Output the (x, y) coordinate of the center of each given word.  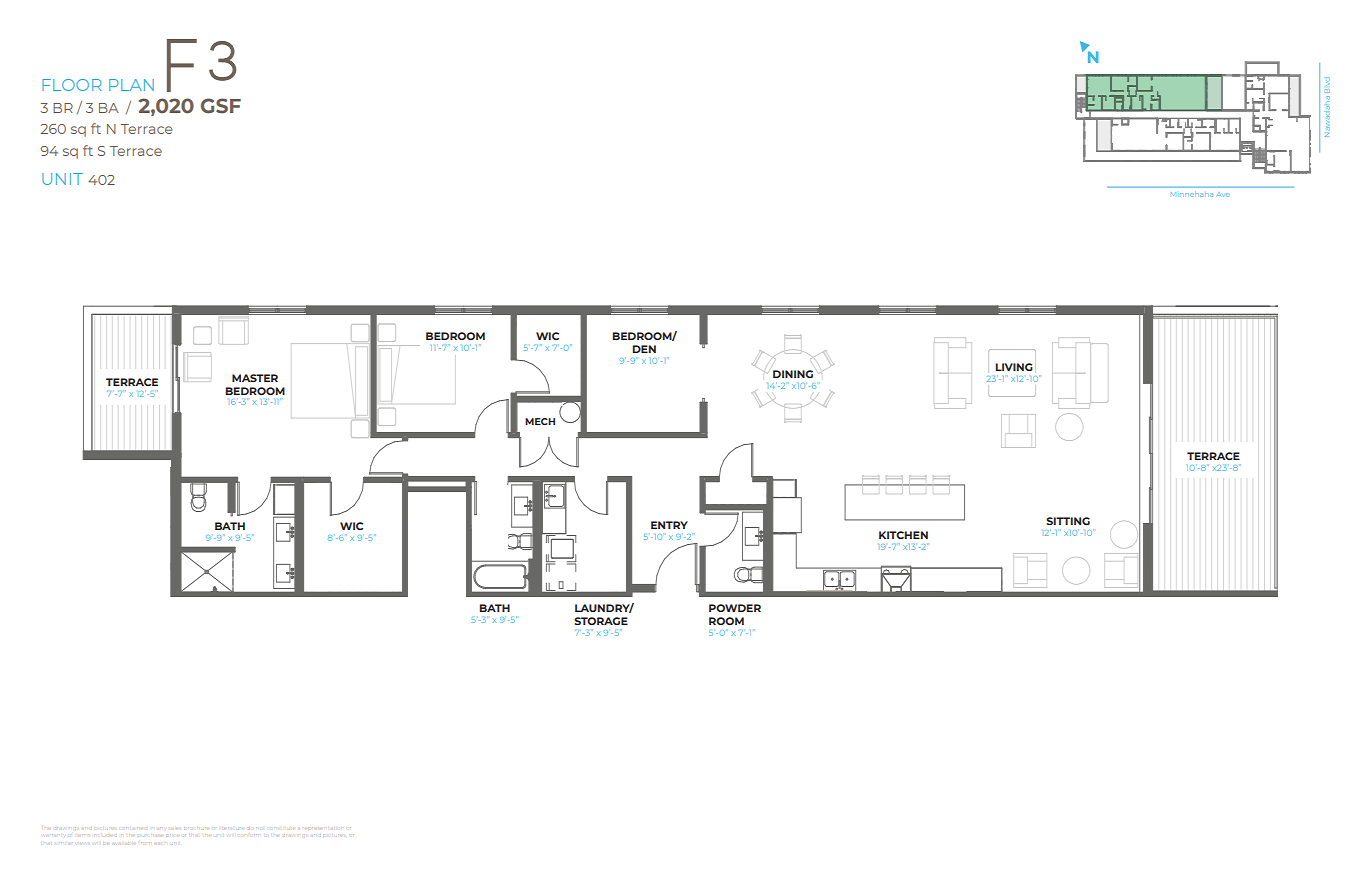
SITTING (1068, 521)
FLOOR (72, 85)
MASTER (255, 378)
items (82, 834)
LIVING (1014, 367)
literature (233, 828)
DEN (644, 349)
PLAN (131, 85)
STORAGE (601, 621)
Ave (1223, 194)
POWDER (735, 608)
